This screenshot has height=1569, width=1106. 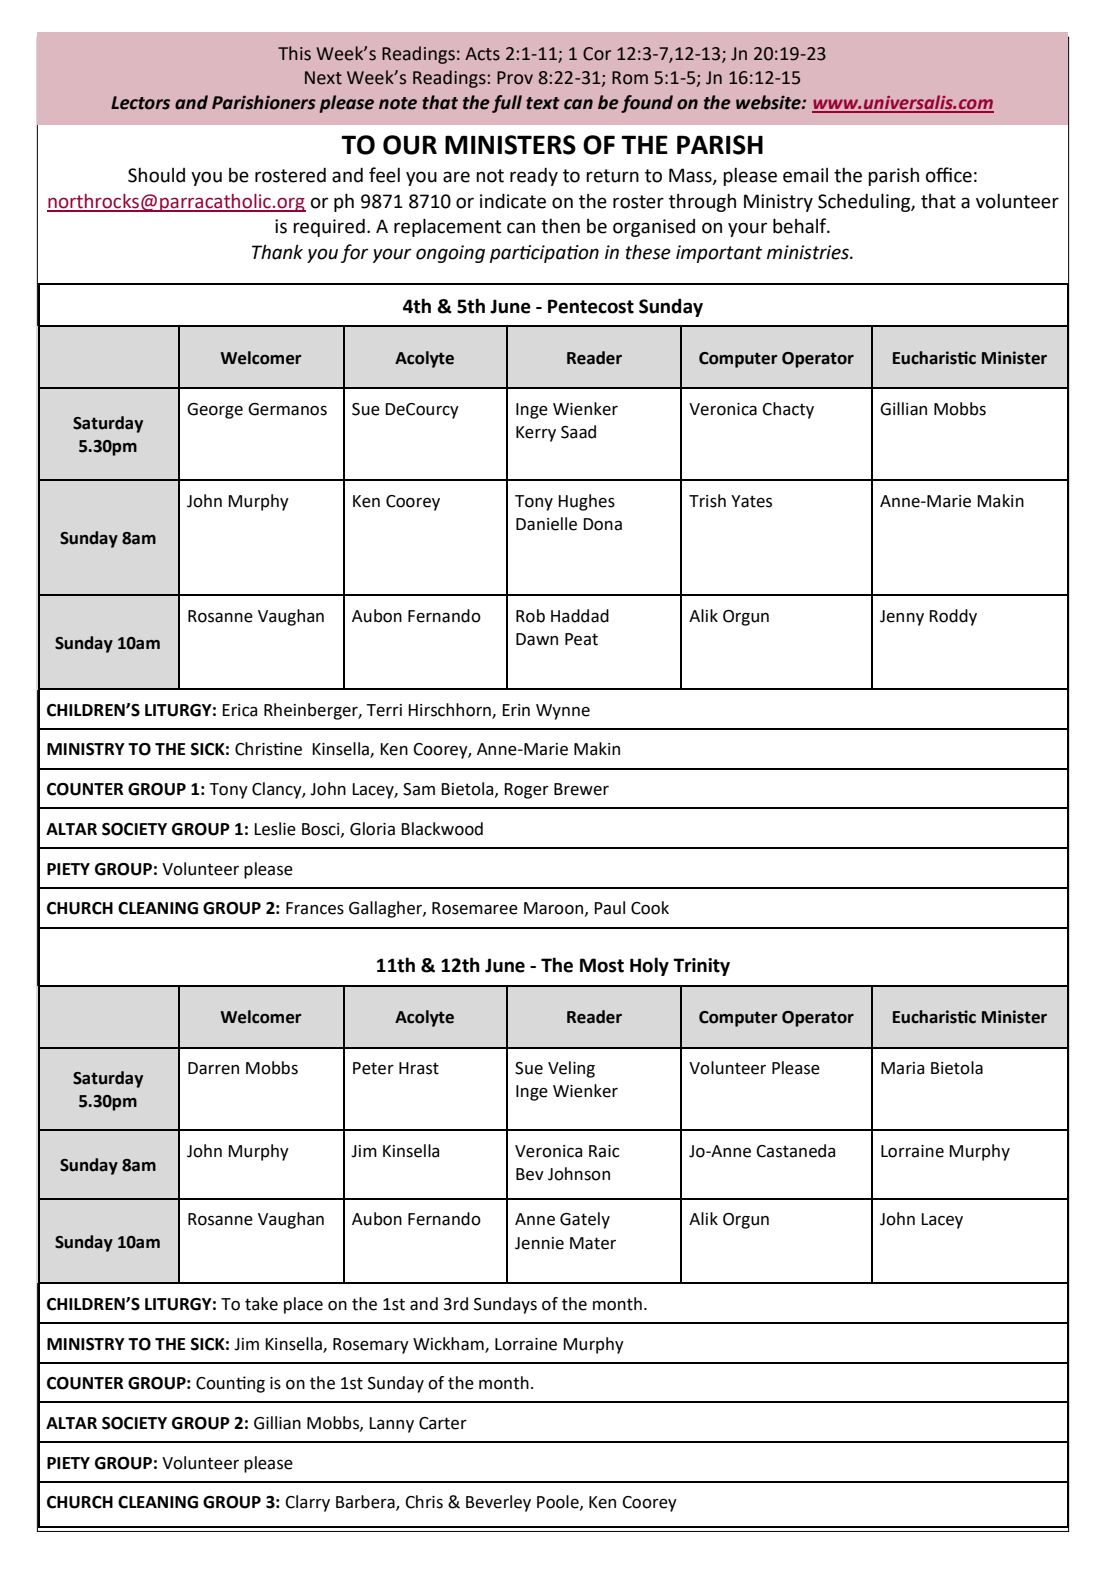 What do you see at coordinates (543, 103) in the screenshot?
I see `text` at bounding box center [543, 103].
